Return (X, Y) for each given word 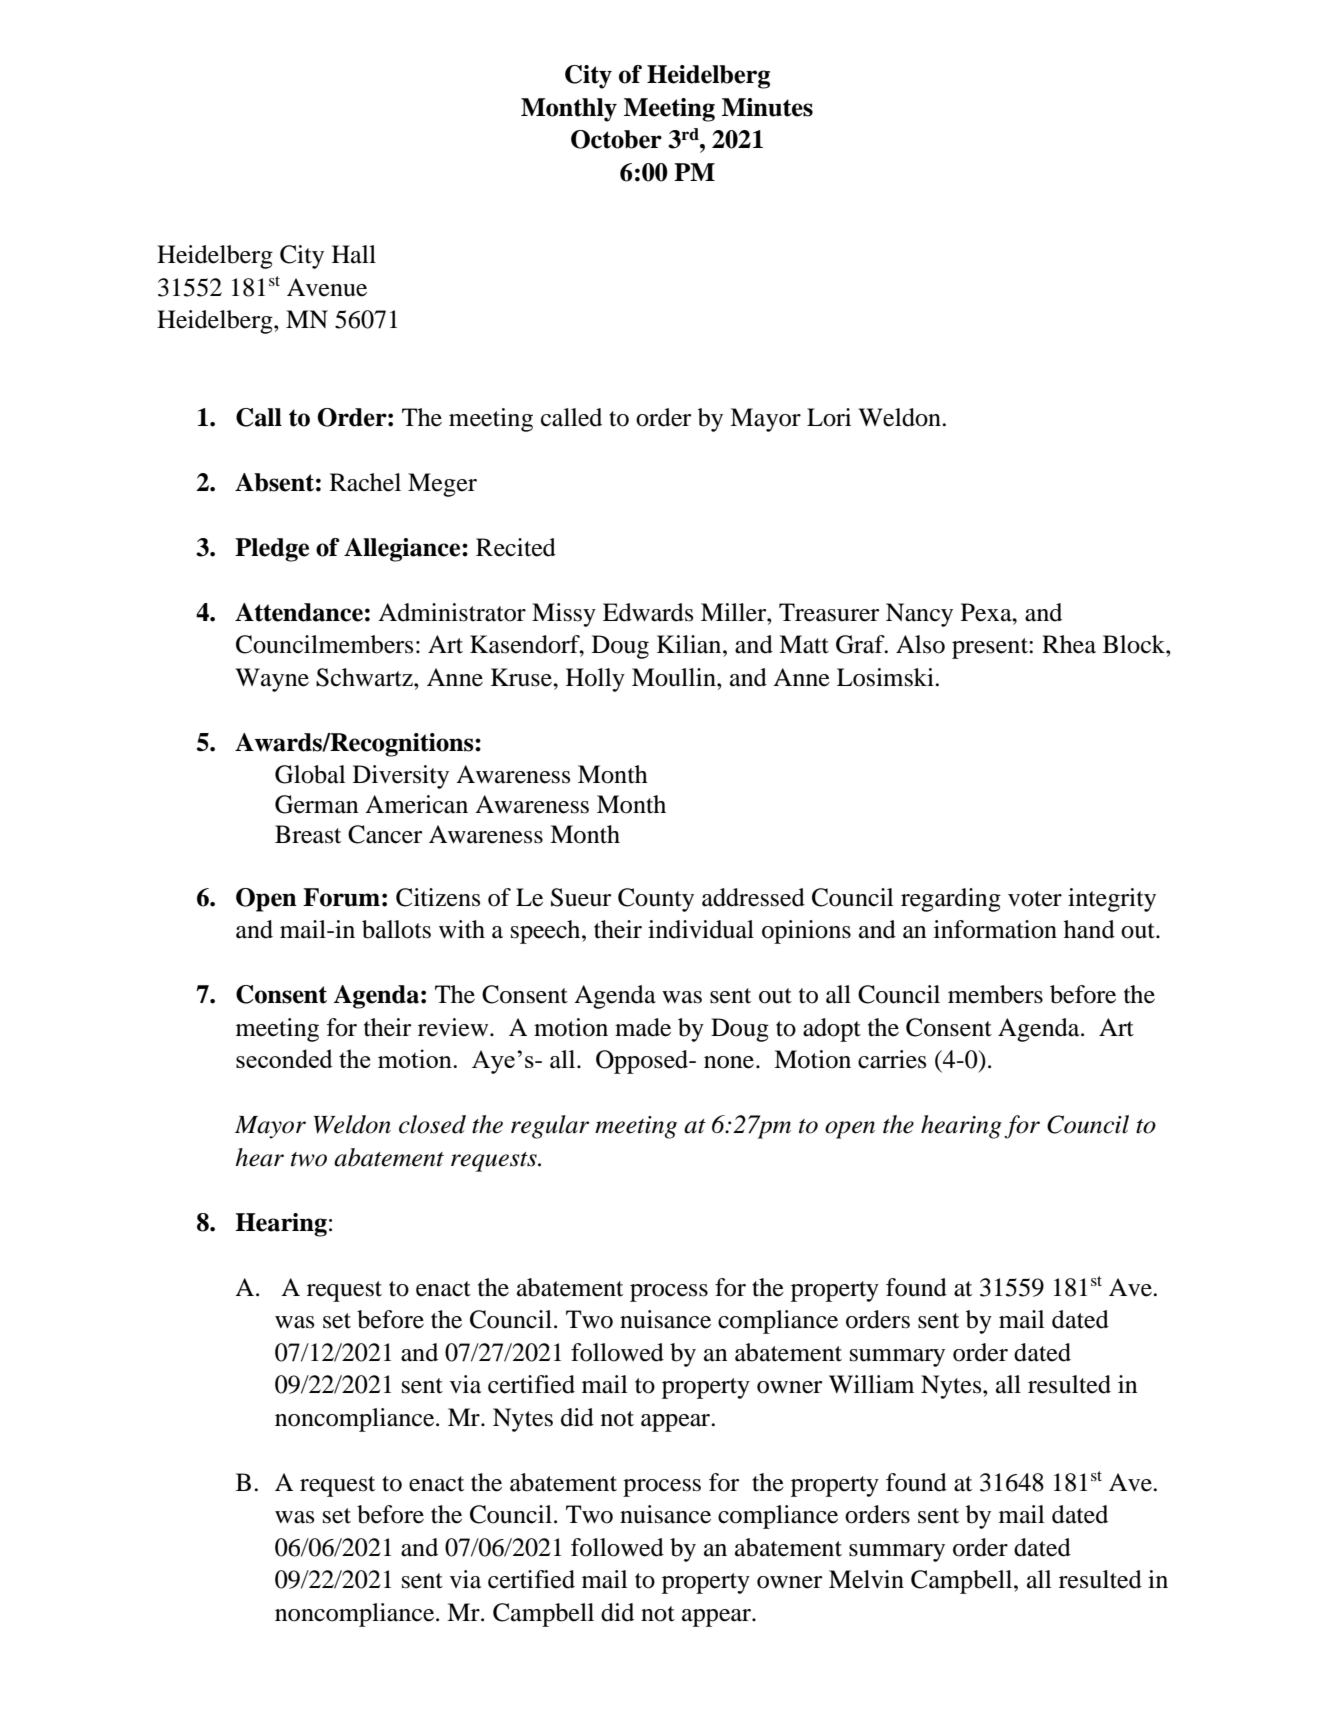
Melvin (866, 1579)
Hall (354, 254)
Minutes (767, 107)
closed (432, 1124)
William (871, 1384)
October (616, 139)
